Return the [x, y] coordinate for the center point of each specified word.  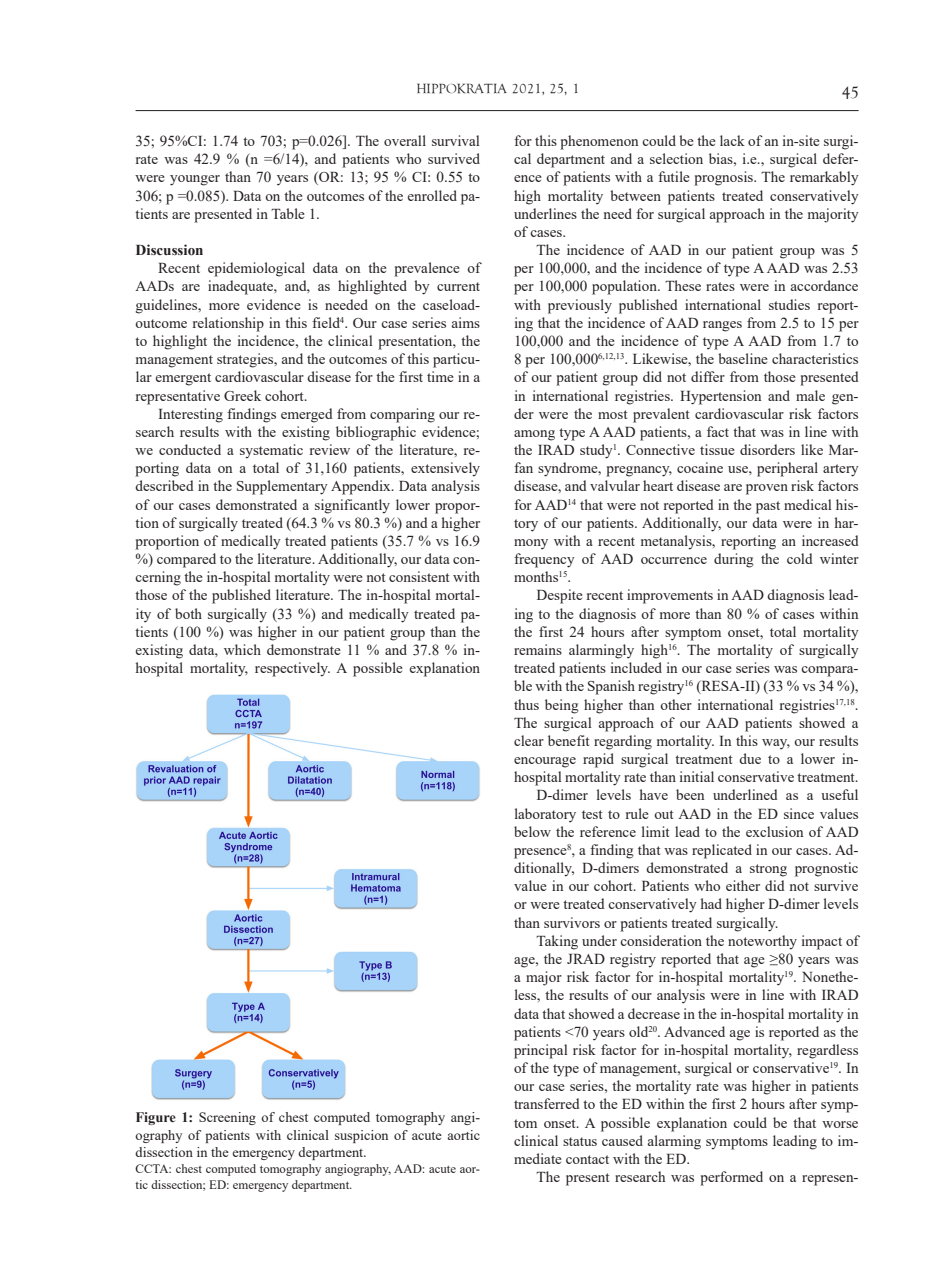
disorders [767, 449]
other [676, 704]
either [743, 885]
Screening [227, 1118]
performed [731, 1178]
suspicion [361, 1136]
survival [456, 140]
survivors [572, 922]
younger [195, 180]
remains [538, 649]
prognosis [724, 178]
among [534, 435]
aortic [463, 1135]
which [242, 649]
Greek [242, 395]
